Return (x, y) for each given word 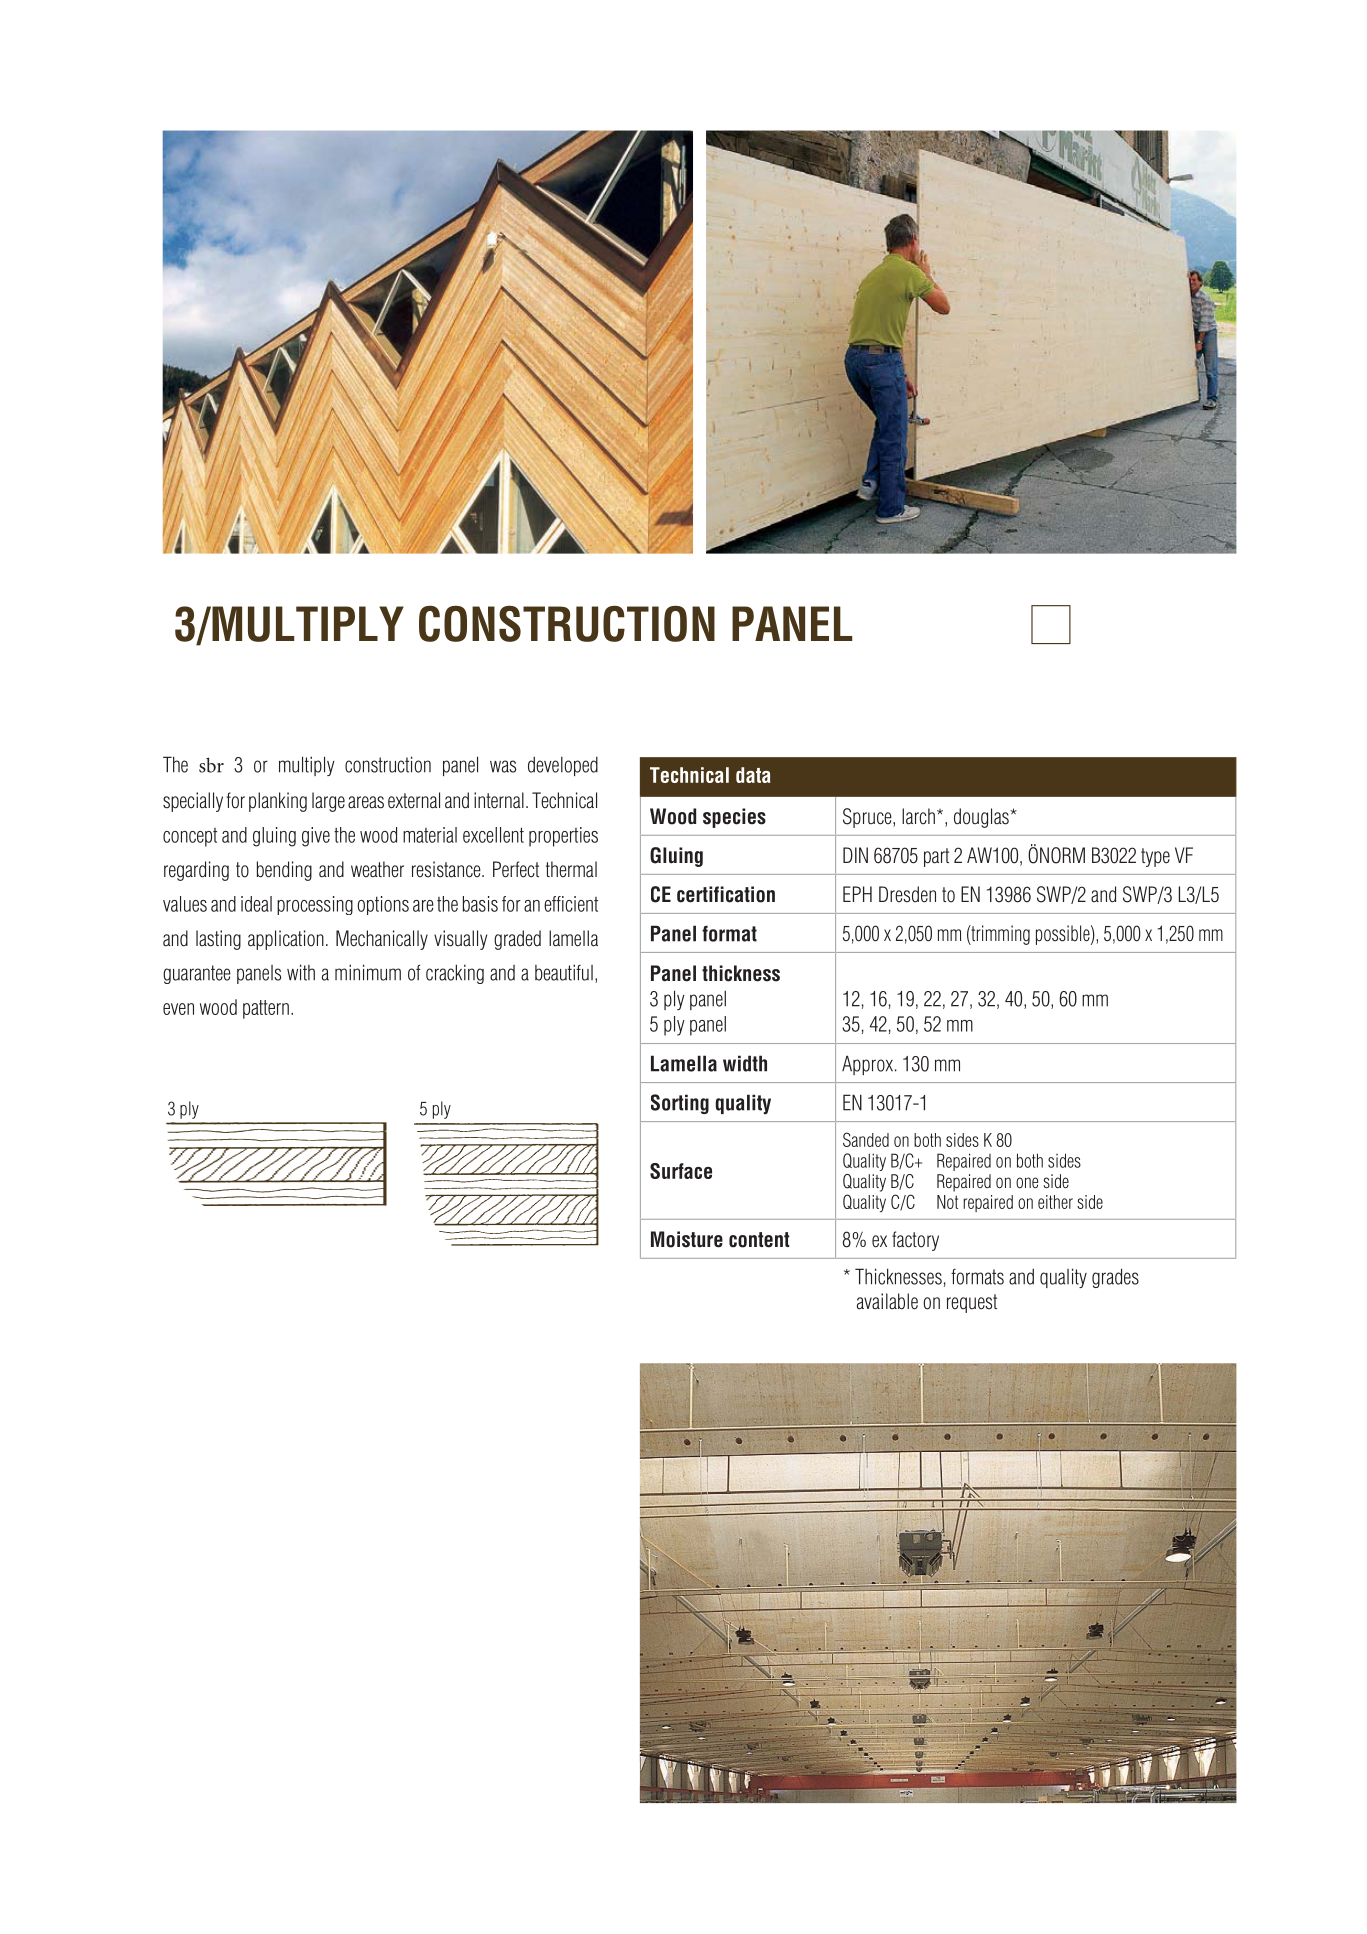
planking (278, 802)
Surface (681, 1171)
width (745, 1063)
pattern (266, 1009)
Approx (867, 1065)
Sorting (680, 1104)
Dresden (907, 894)
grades (1115, 1278)
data (753, 775)
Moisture (687, 1239)
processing (315, 905)
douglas (982, 818)
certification (726, 894)
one (1027, 1182)
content (759, 1240)
